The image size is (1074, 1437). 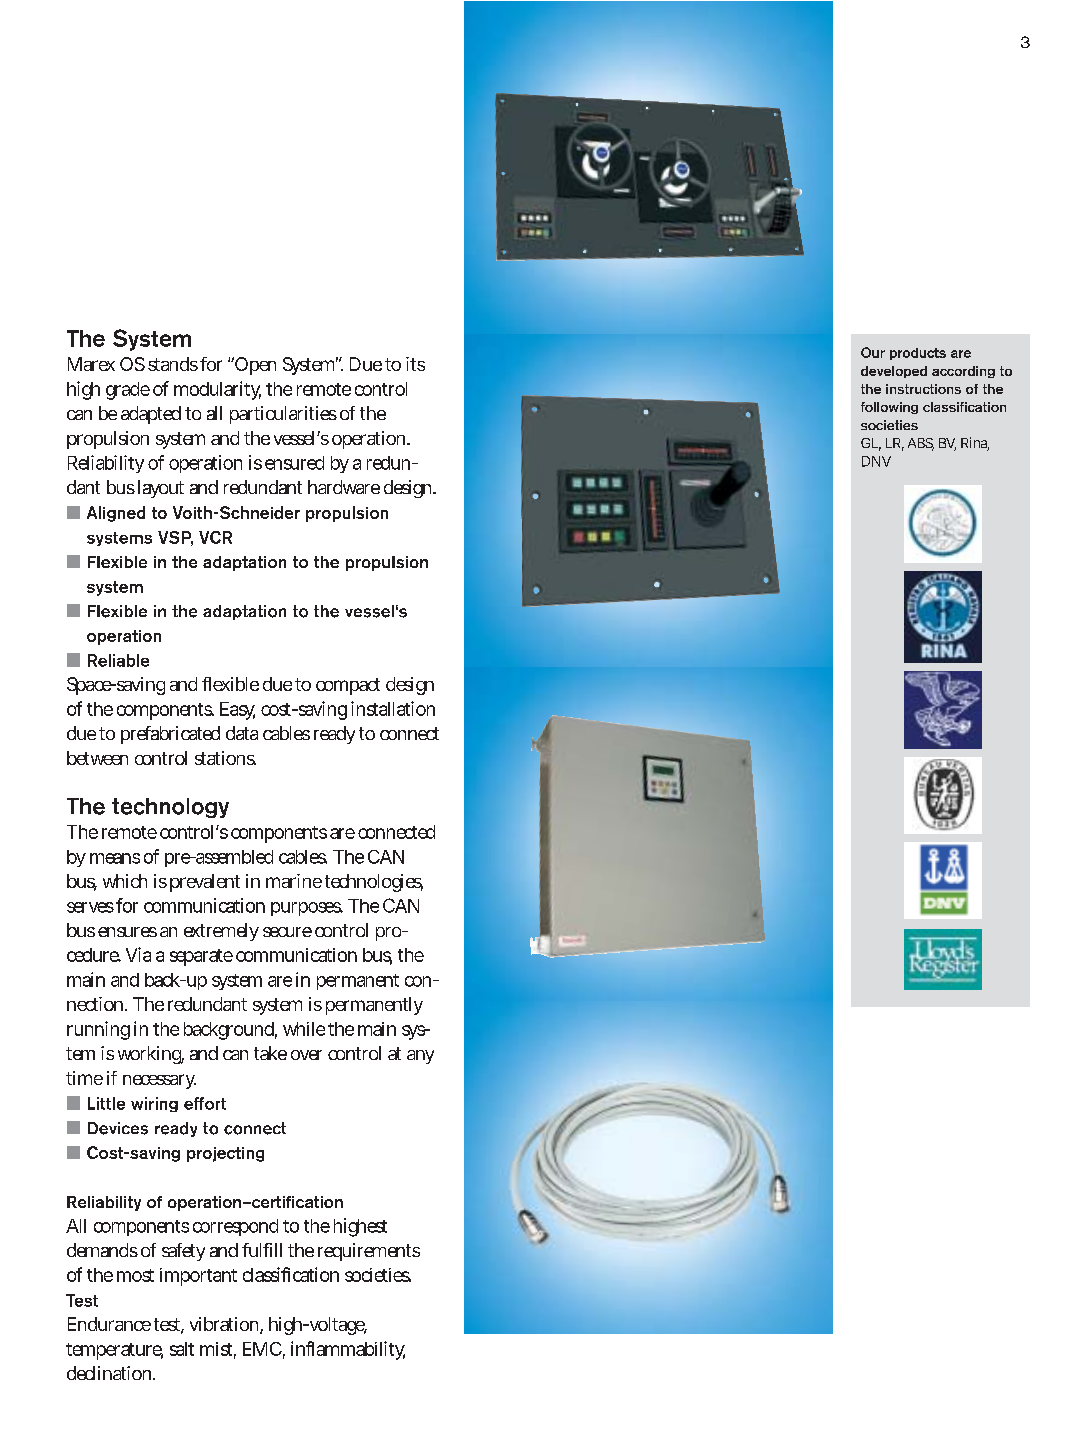 What do you see at coordinates (306, 1055) in the screenshot?
I see `over` at bounding box center [306, 1055].
